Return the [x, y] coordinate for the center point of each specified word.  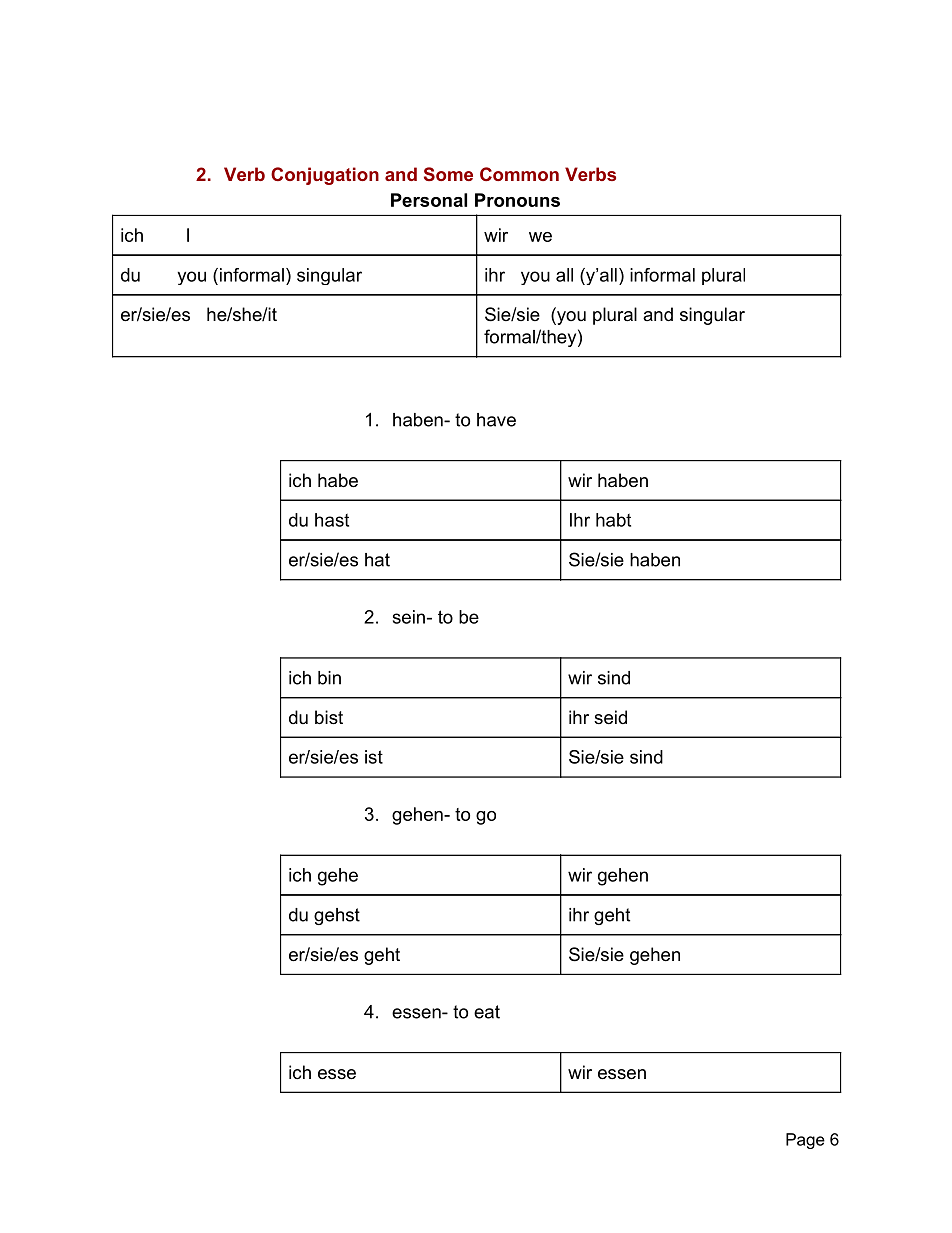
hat [377, 560]
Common [519, 174]
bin [329, 678]
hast [332, 520]
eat [487, 1012]
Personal [429, 200]
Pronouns [517, 200]
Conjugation [325, 176]
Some [448, 174]
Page [805, 1141]
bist [329, 717]
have [496, 420]
